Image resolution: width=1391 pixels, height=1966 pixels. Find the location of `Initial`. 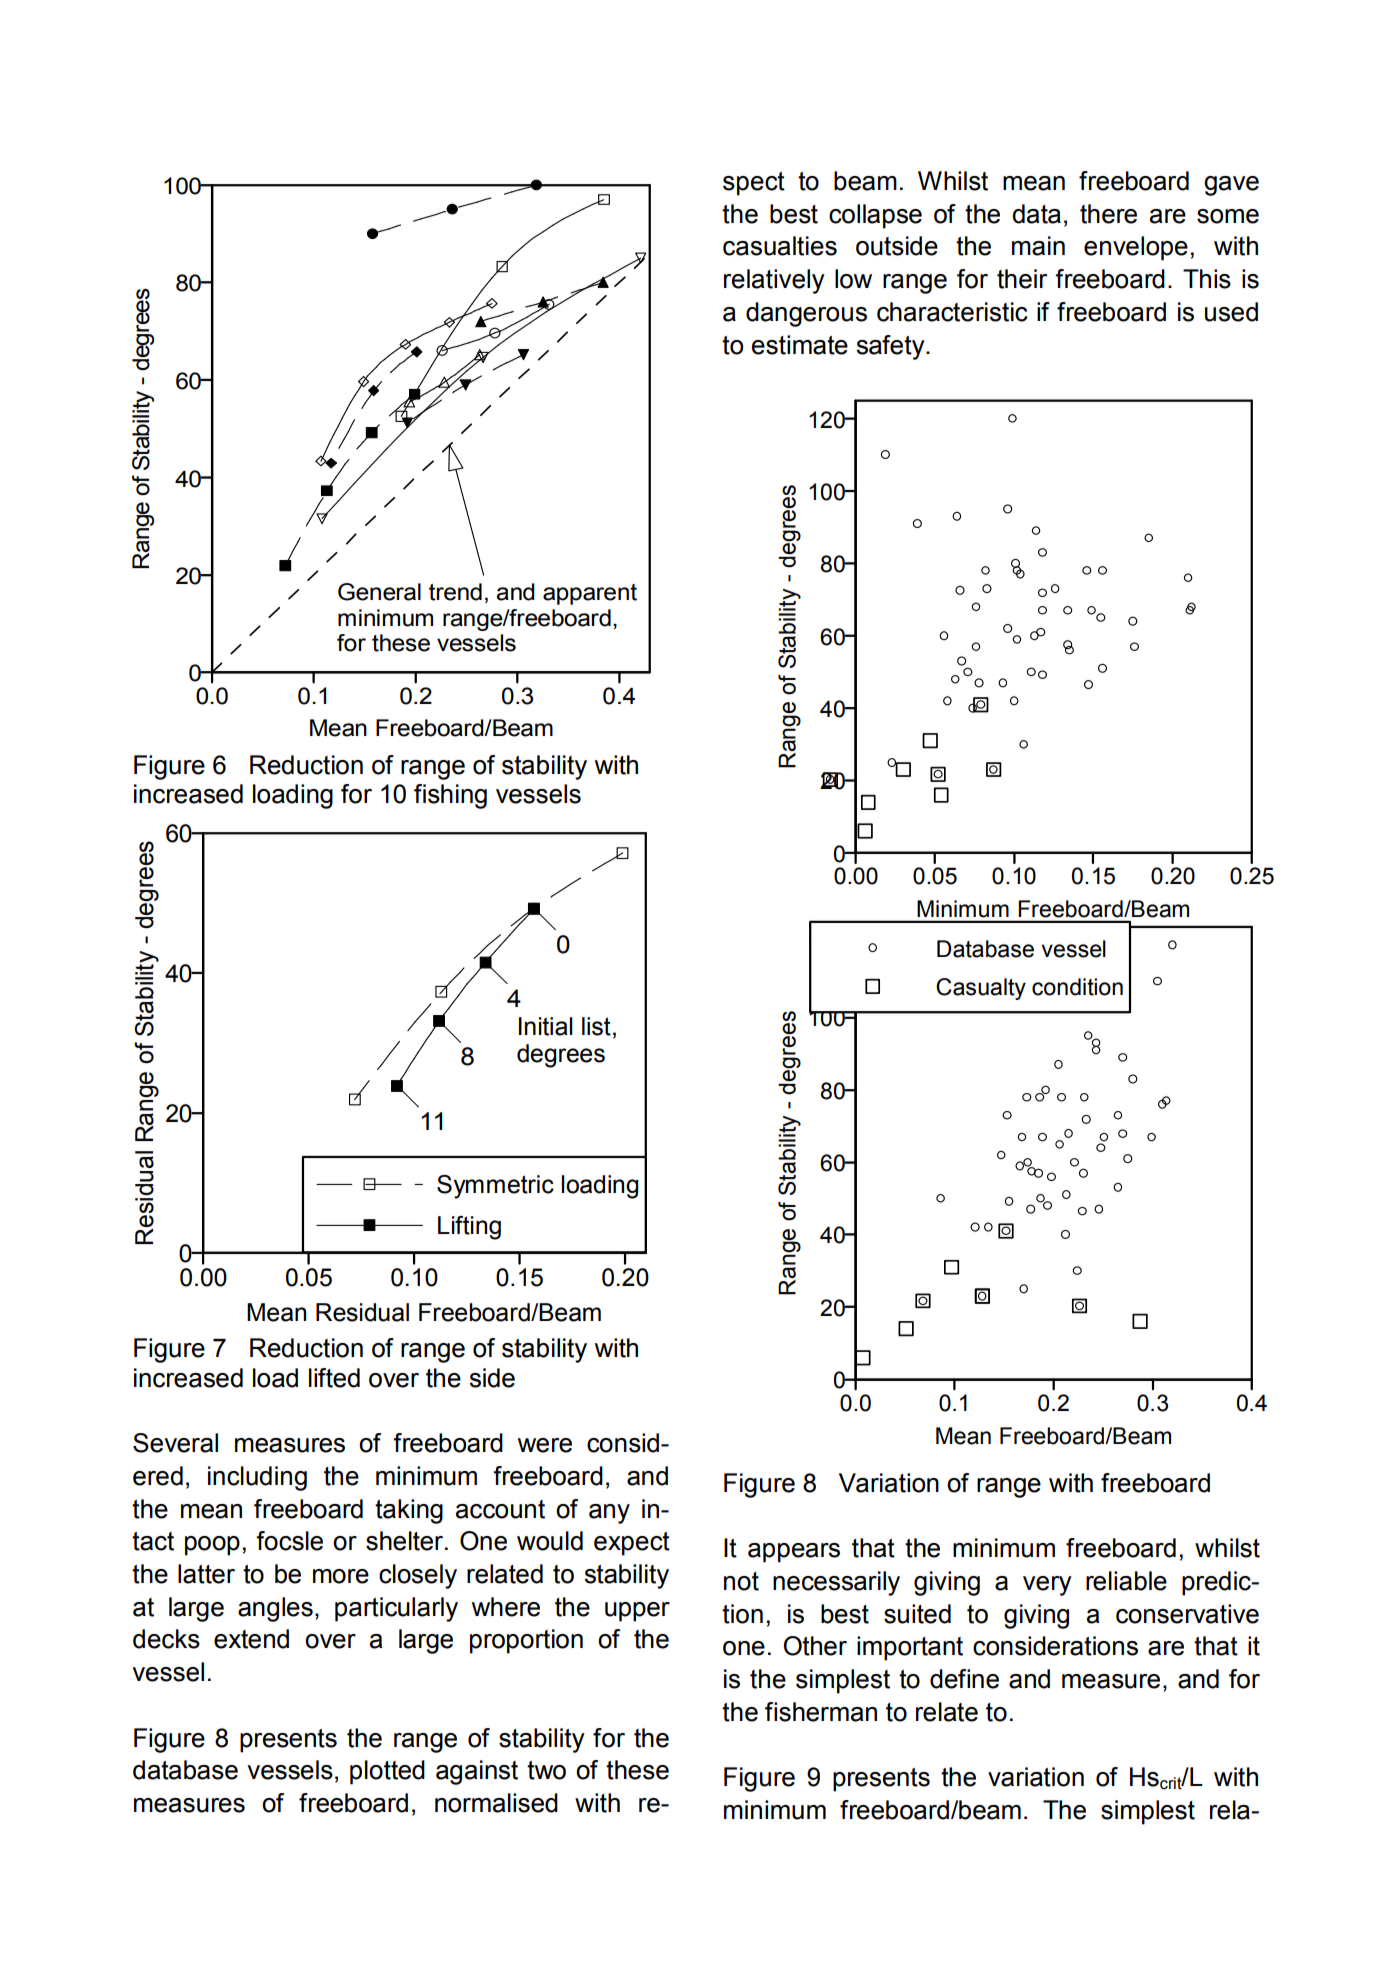

Initial is located at coordinates (546, 1026).
